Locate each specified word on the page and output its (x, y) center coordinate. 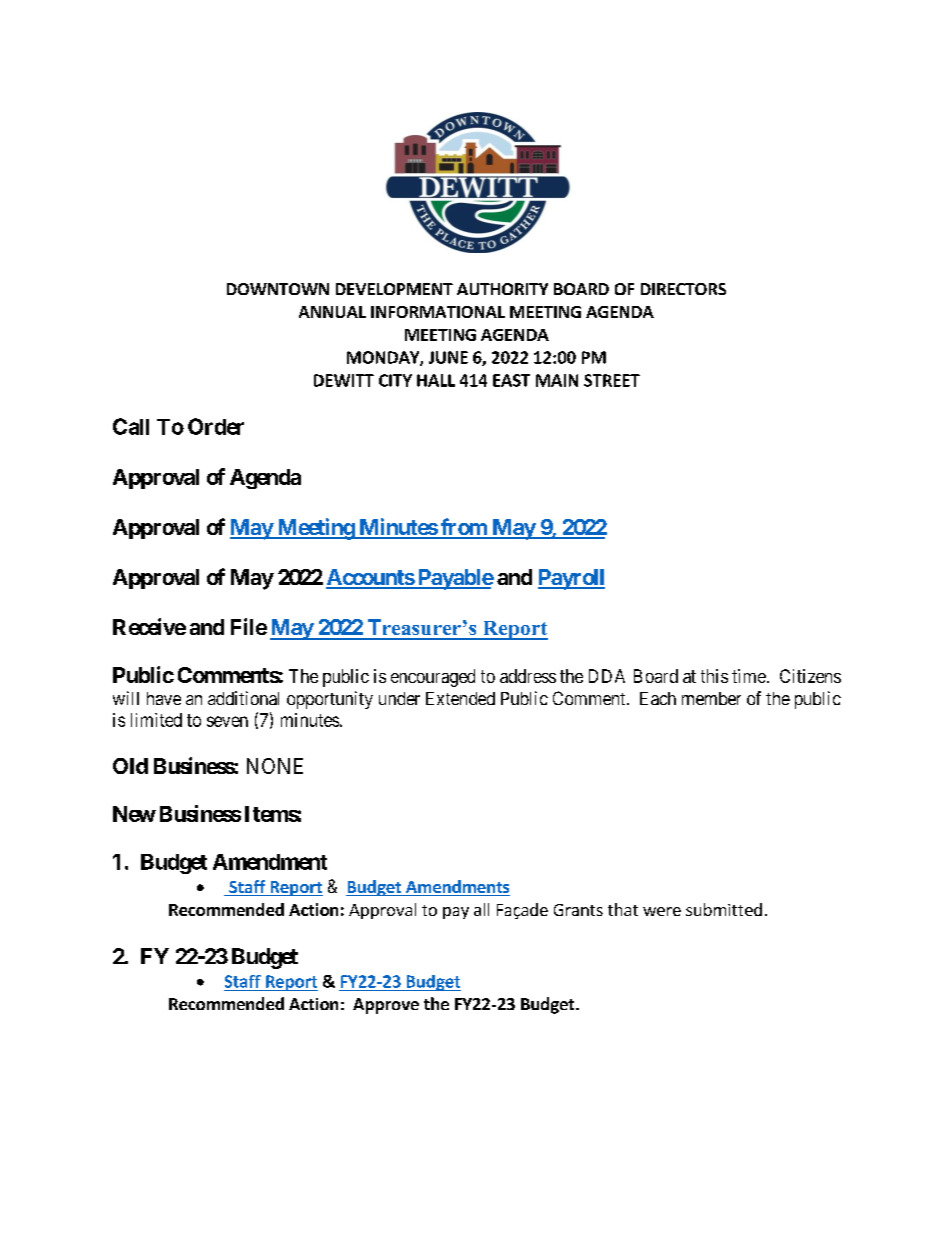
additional (243, 698)
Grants (578, 910)
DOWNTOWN (278, 289)
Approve (386, 1006)
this (714, 676)
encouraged (433, 678)
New (134, 814)
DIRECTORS (683, 289)
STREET (612, 380)
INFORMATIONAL (438, 312)
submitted (724, 909)
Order (216, 426)
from (464, 528)
